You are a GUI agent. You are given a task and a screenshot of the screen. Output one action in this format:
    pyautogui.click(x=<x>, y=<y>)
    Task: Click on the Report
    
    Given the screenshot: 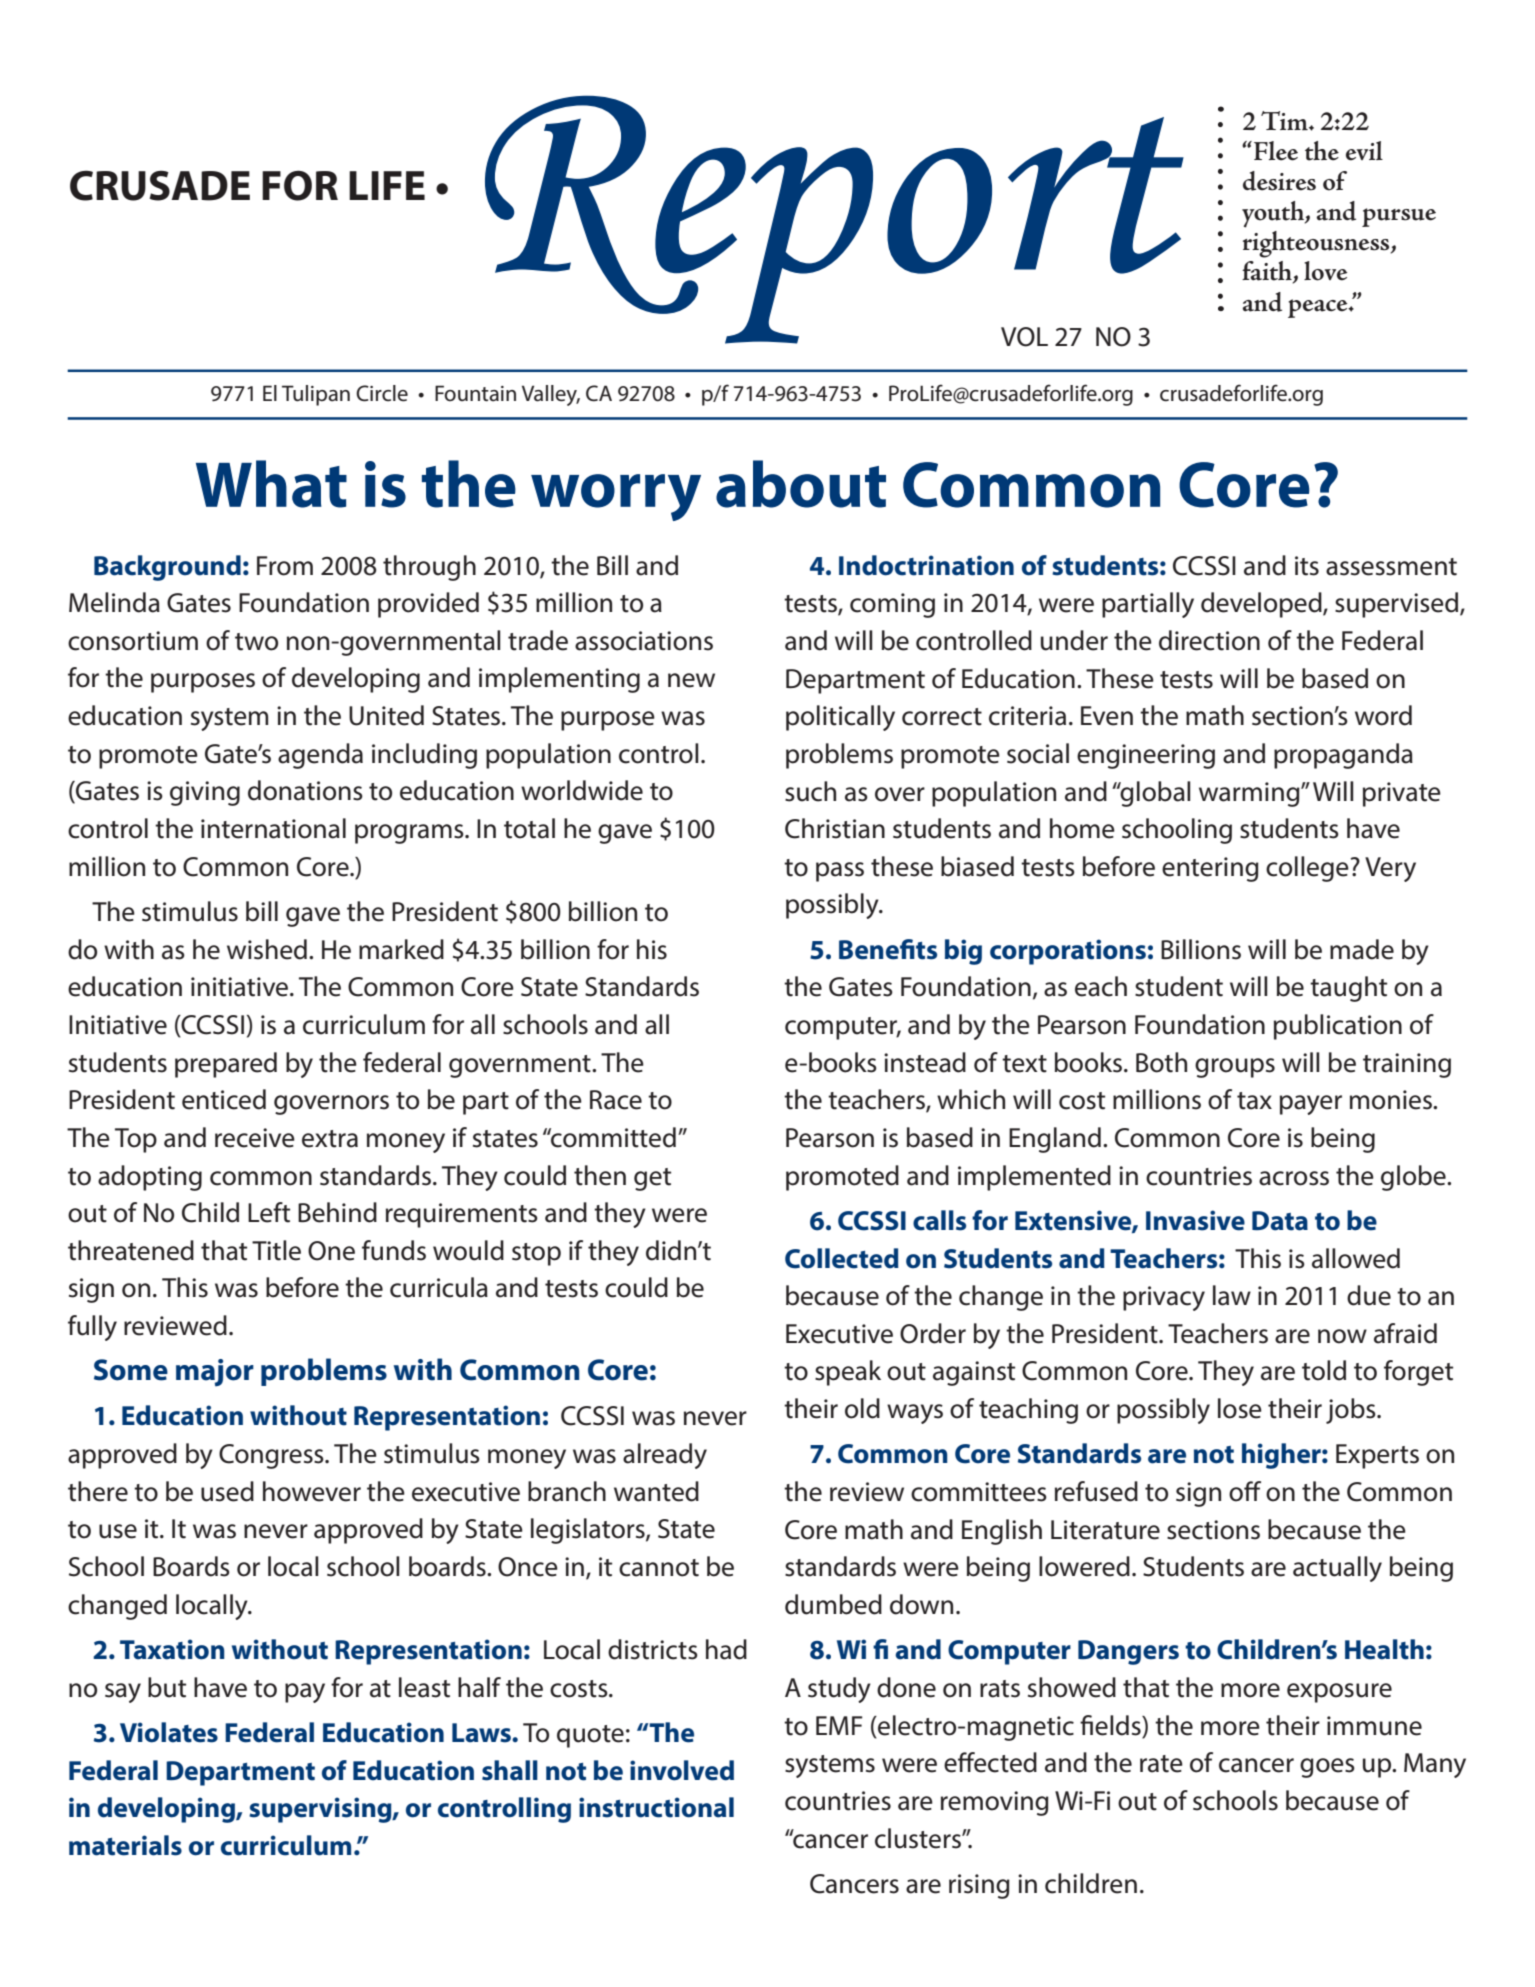 What is the action you would take?
    pyautogui.click(x=834, y=220)
